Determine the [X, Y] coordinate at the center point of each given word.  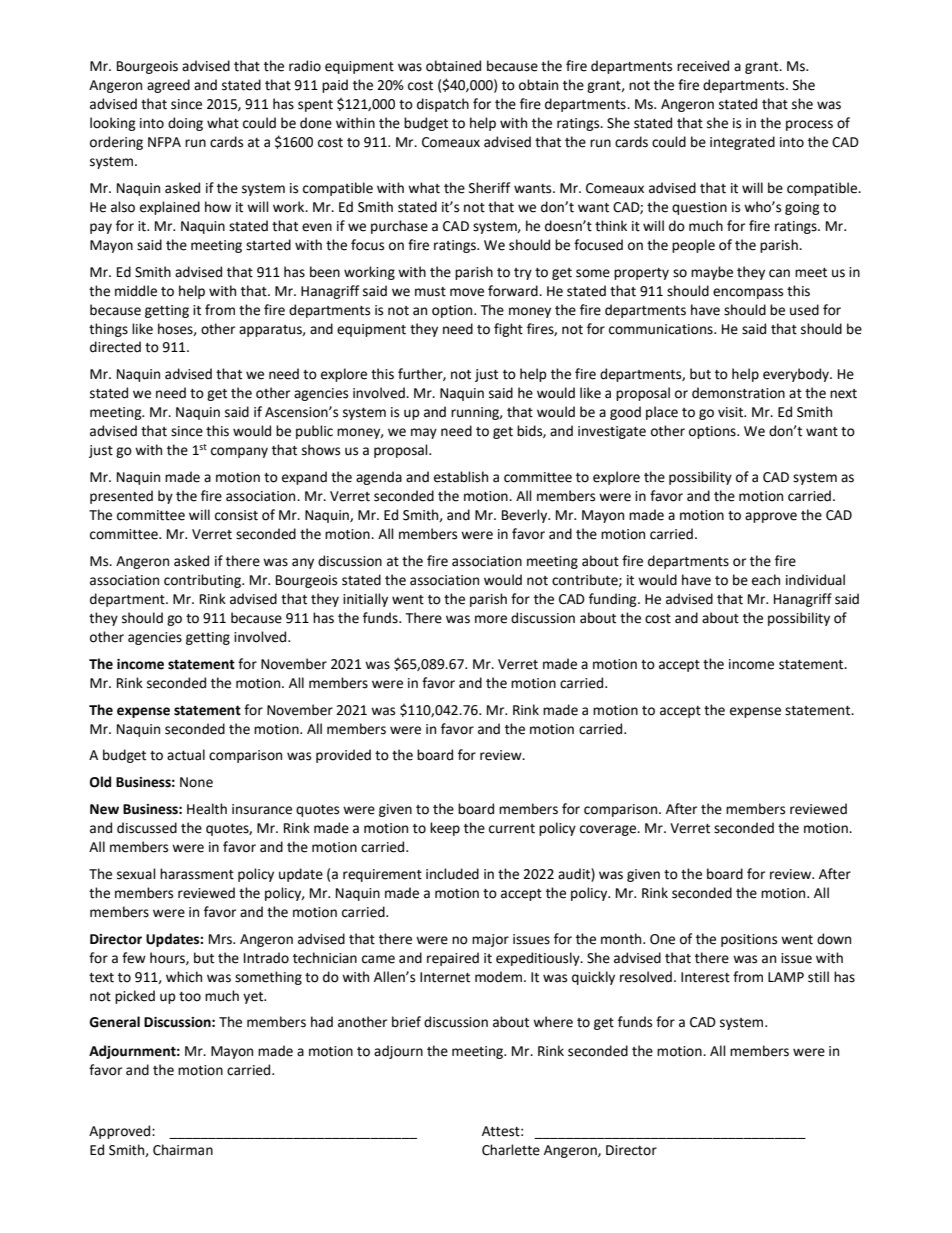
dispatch [443, 105]
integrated [742, 143]
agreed [168, 86]
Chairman [183, 1150]
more [491, 619]
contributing [203, 581]
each [766, 580]
